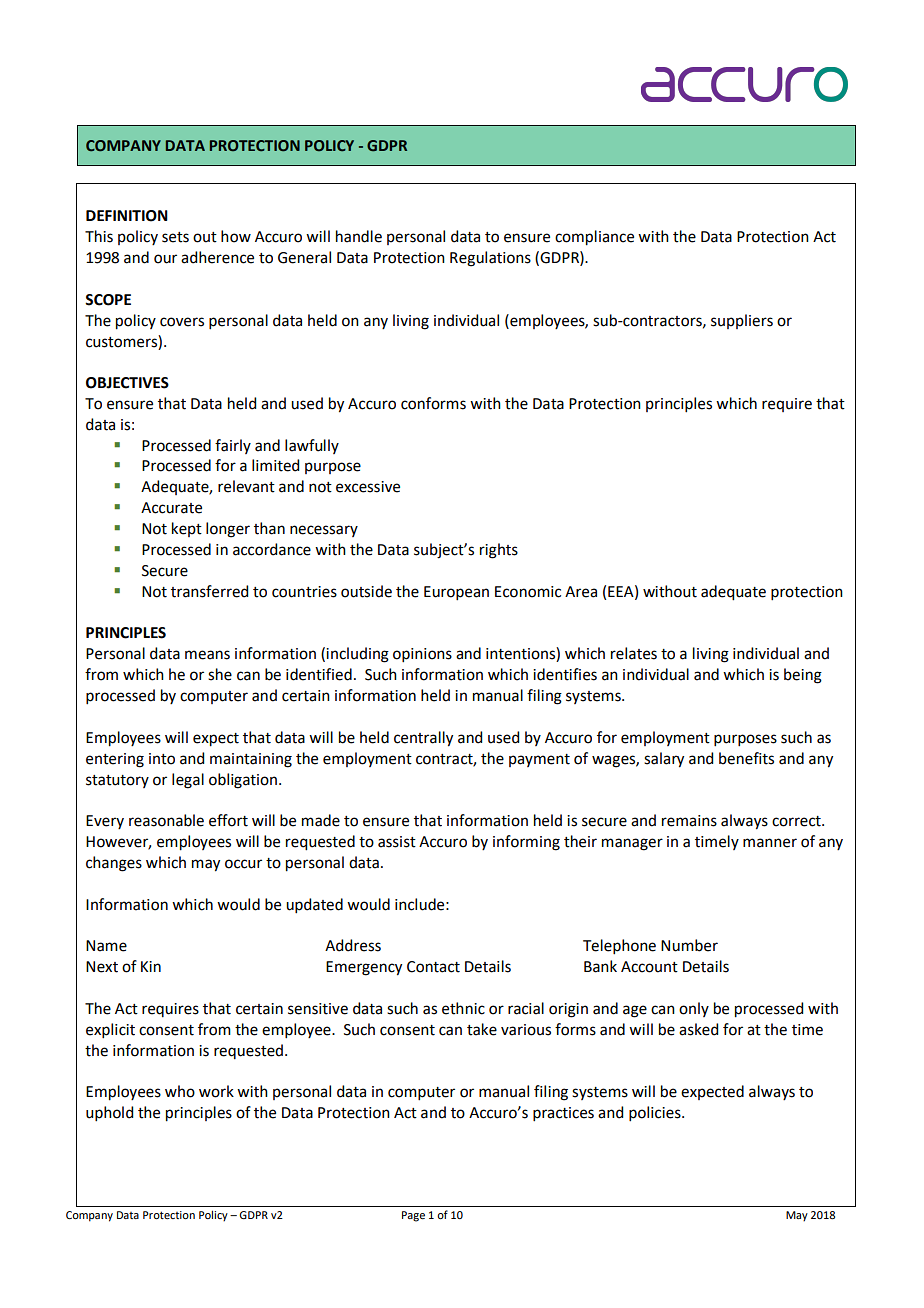 This page has width=924, height=1308. Describe the element at coordinates (109, 1113) in the page. I see `uphold` at that location.
